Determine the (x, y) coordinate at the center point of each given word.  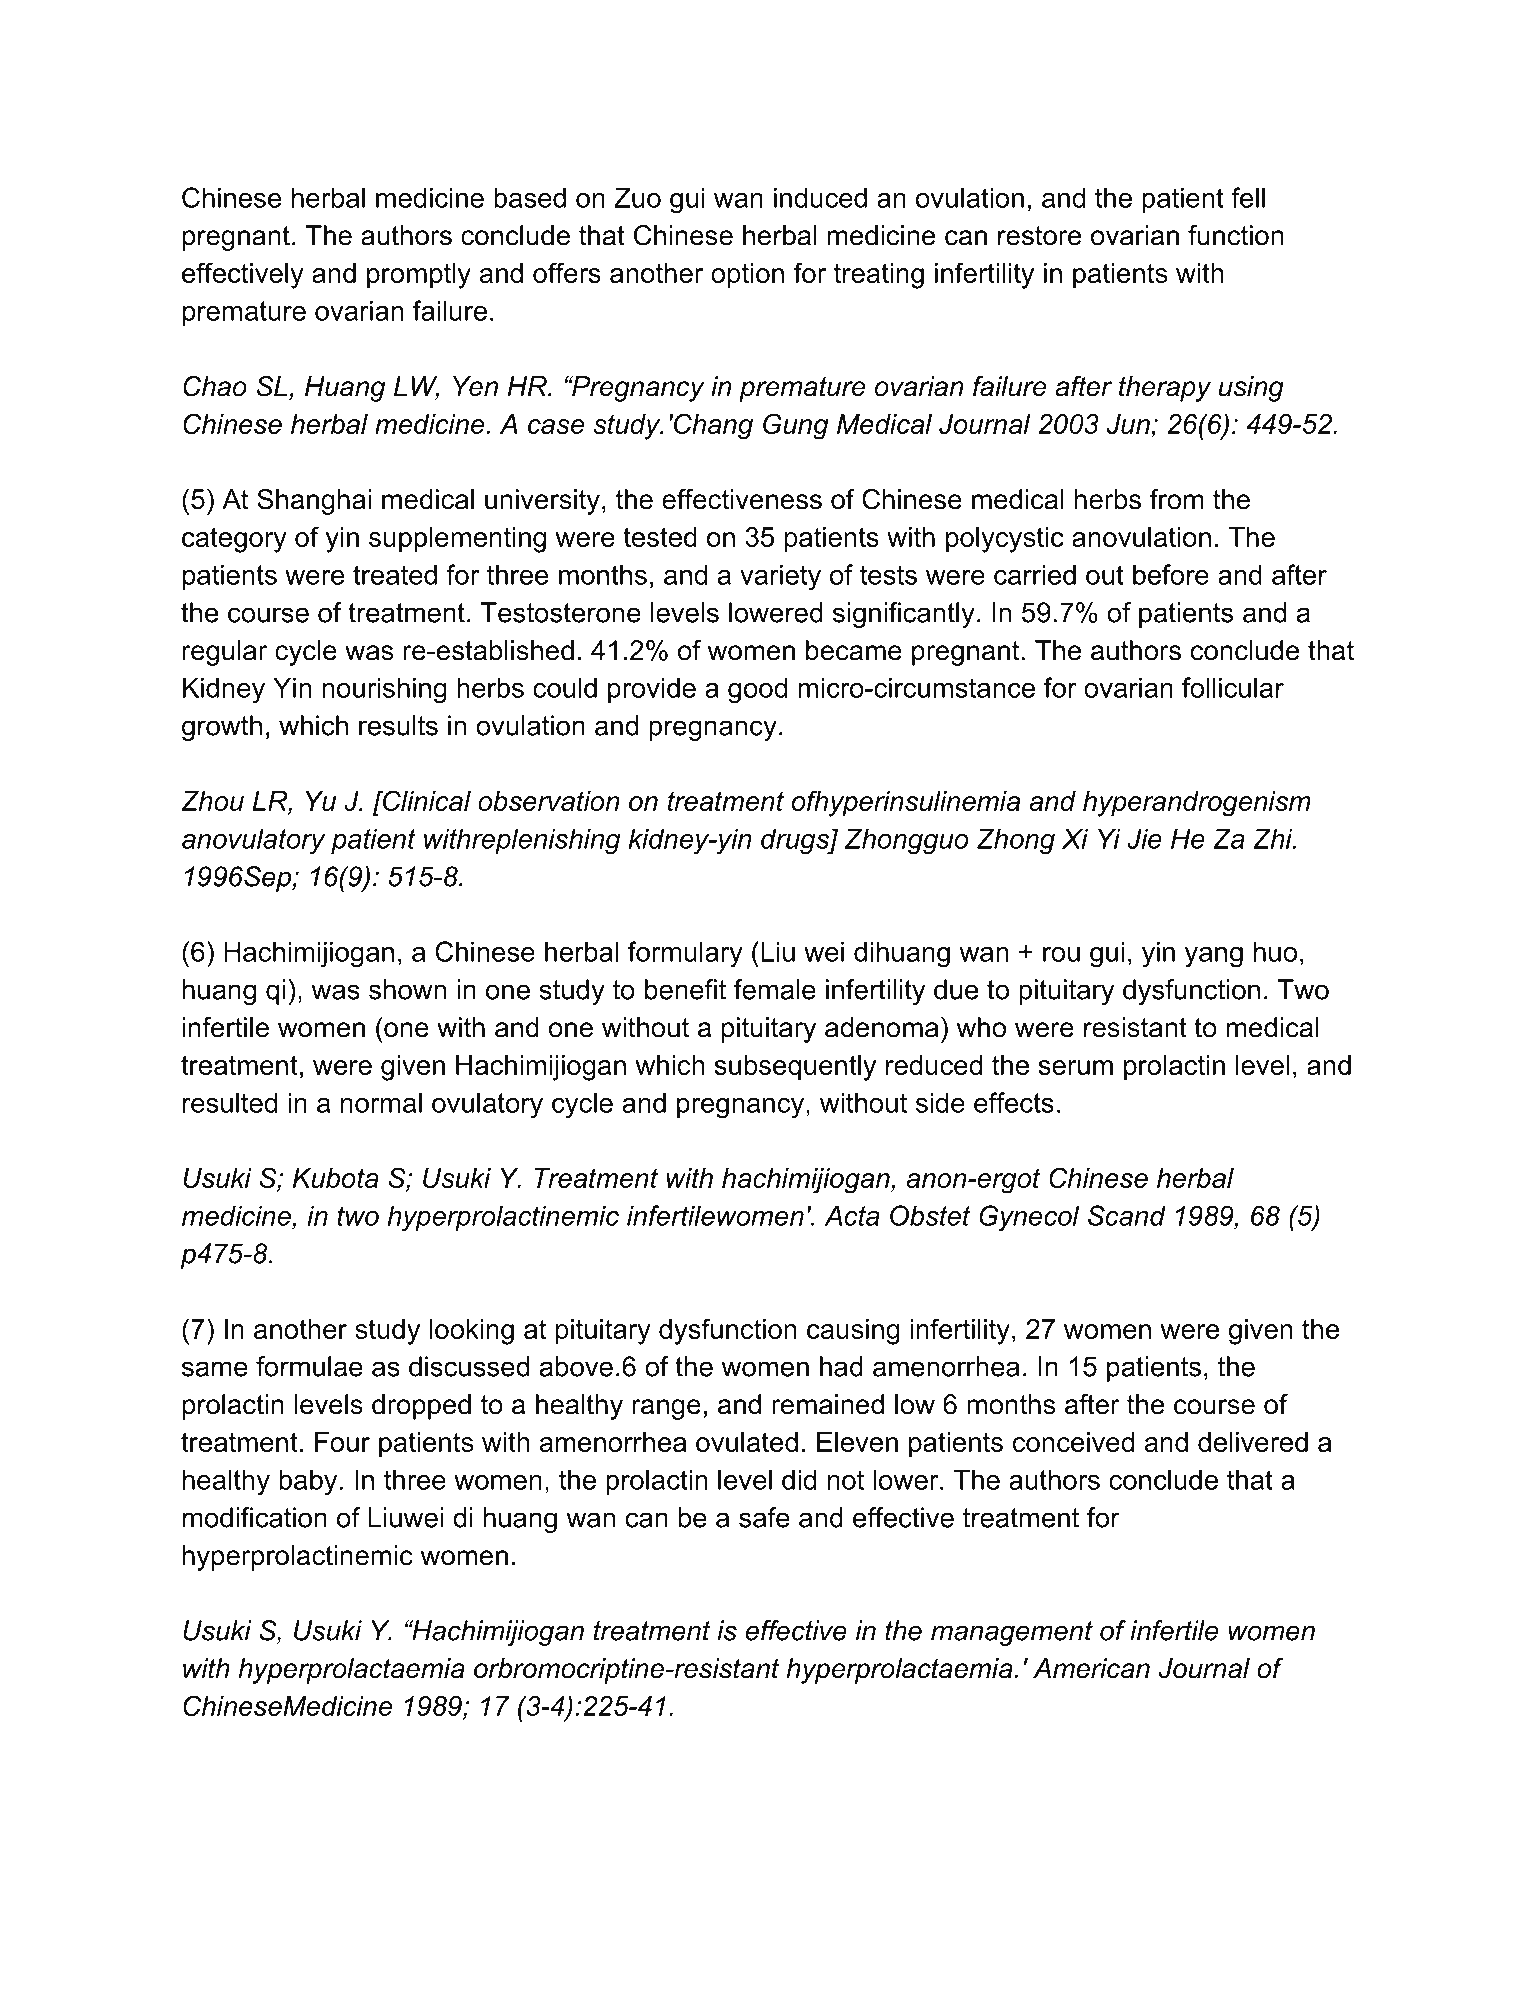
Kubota (336, 1178)
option (747, 276)
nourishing (384, 690)
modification (255, 1517)
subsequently (795, 1068)
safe (764, 1517)
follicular (1233, 687)
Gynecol (1029, 1218)
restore (1040, 236)
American (1091, 1668)
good (757, 690)
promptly (419, 276)
